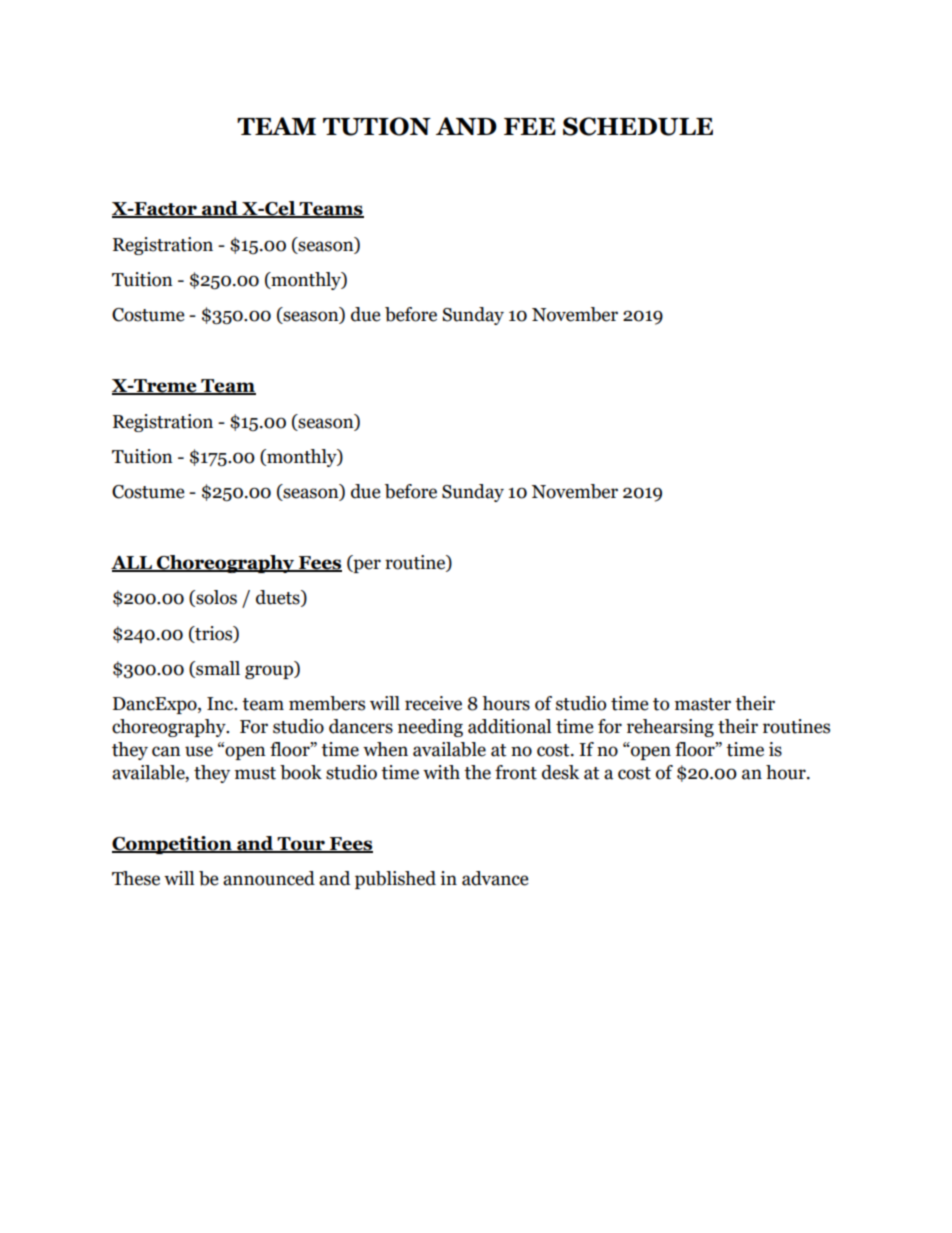 The width and height of the image is (952, 1233). Describe the element at coordinates (199, 751) in the image. I see `use` at that location.
